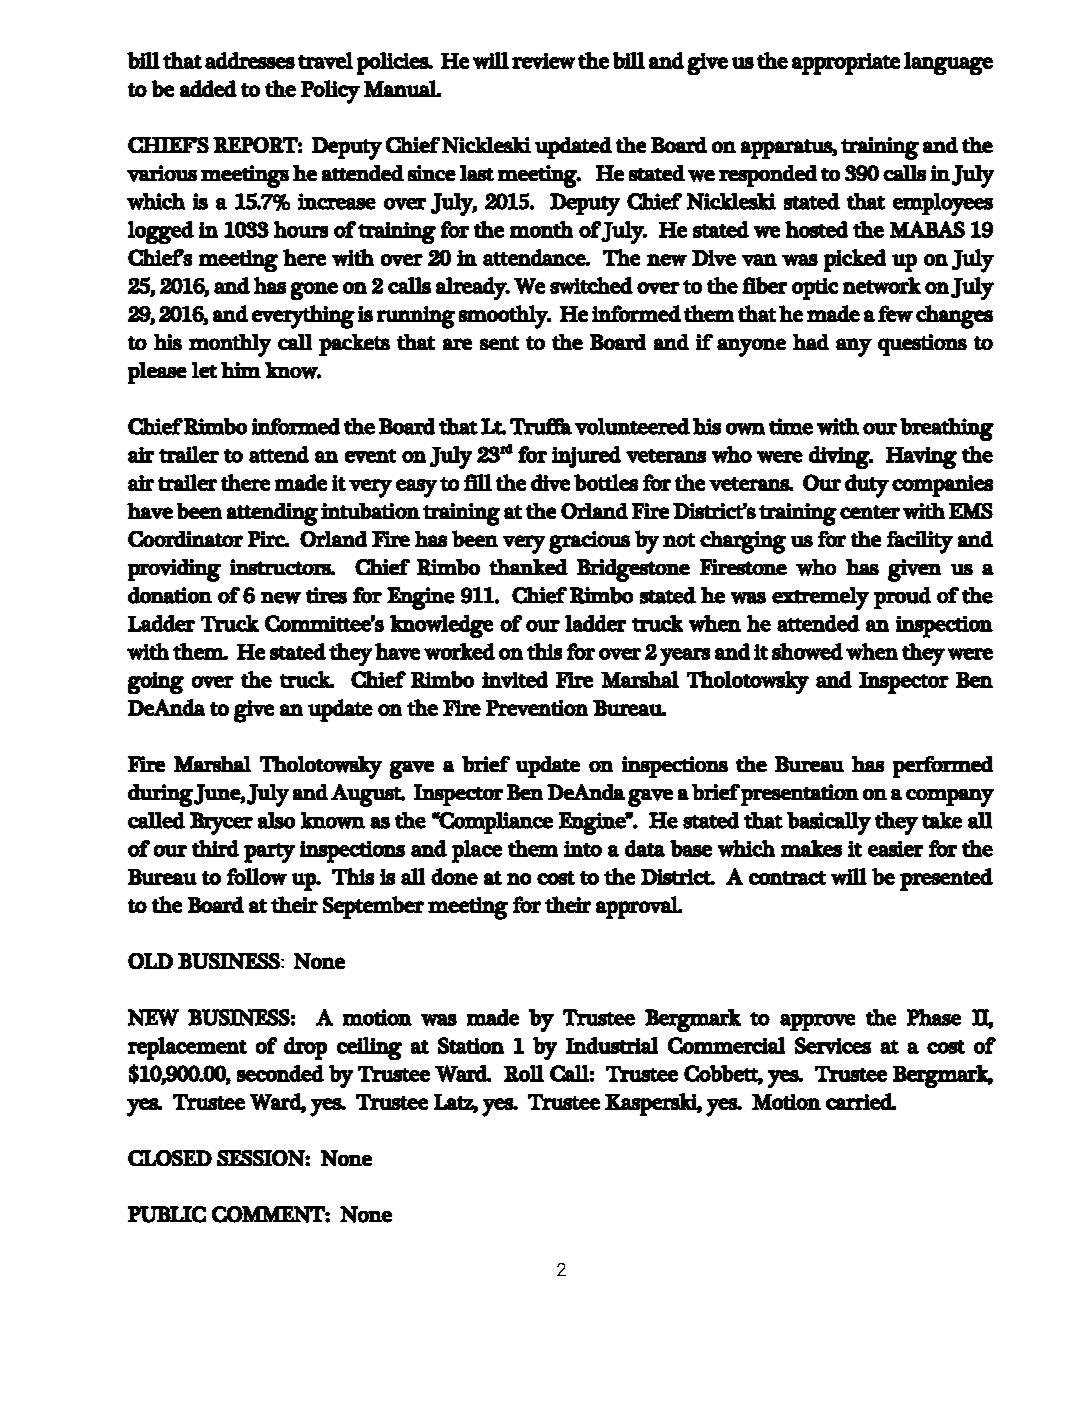  I want to click on added, so click(208, 88).
